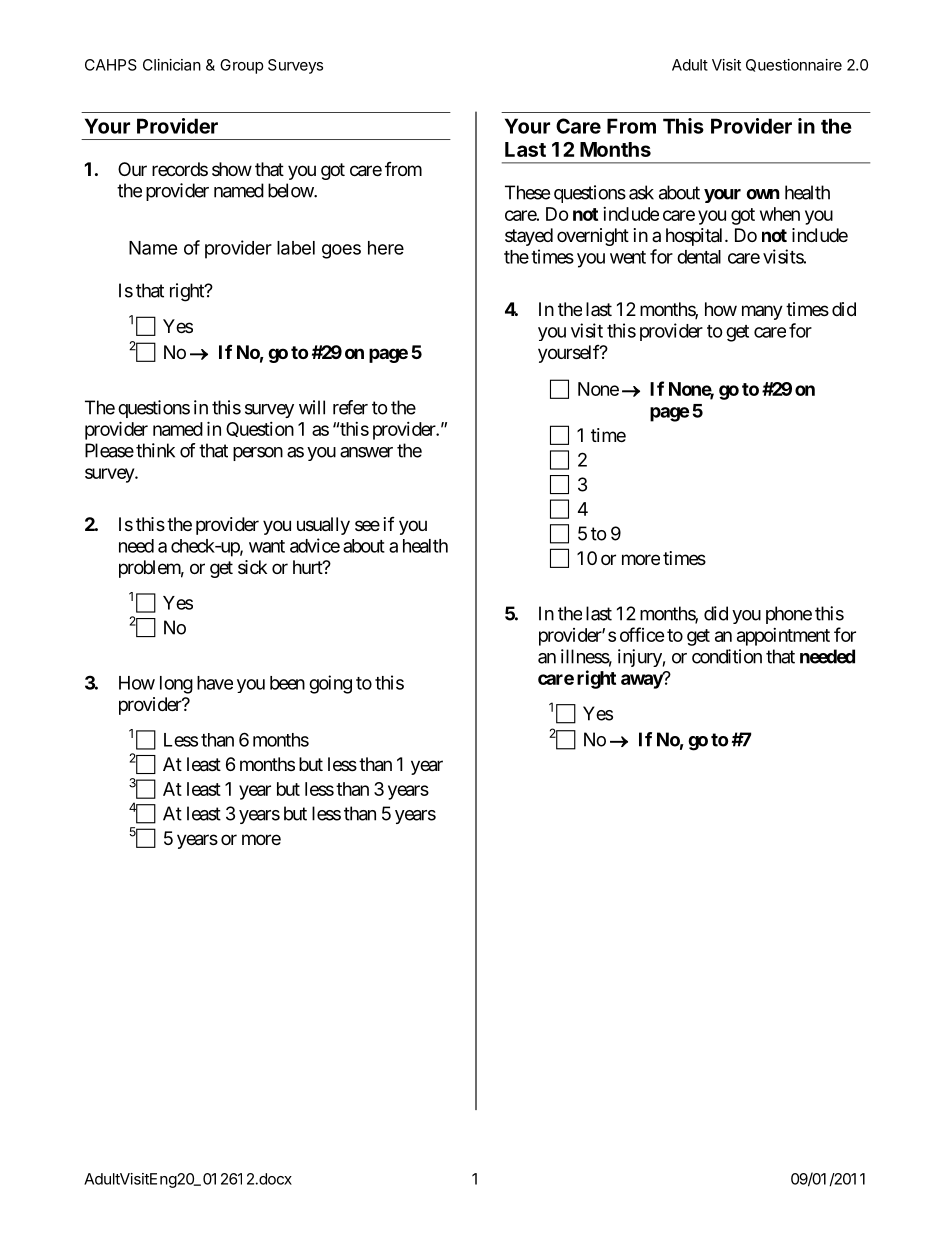 This page has width=952, height=1233. Describe the element at coordinates (215, 683) in the page. I see `have` at that location.
